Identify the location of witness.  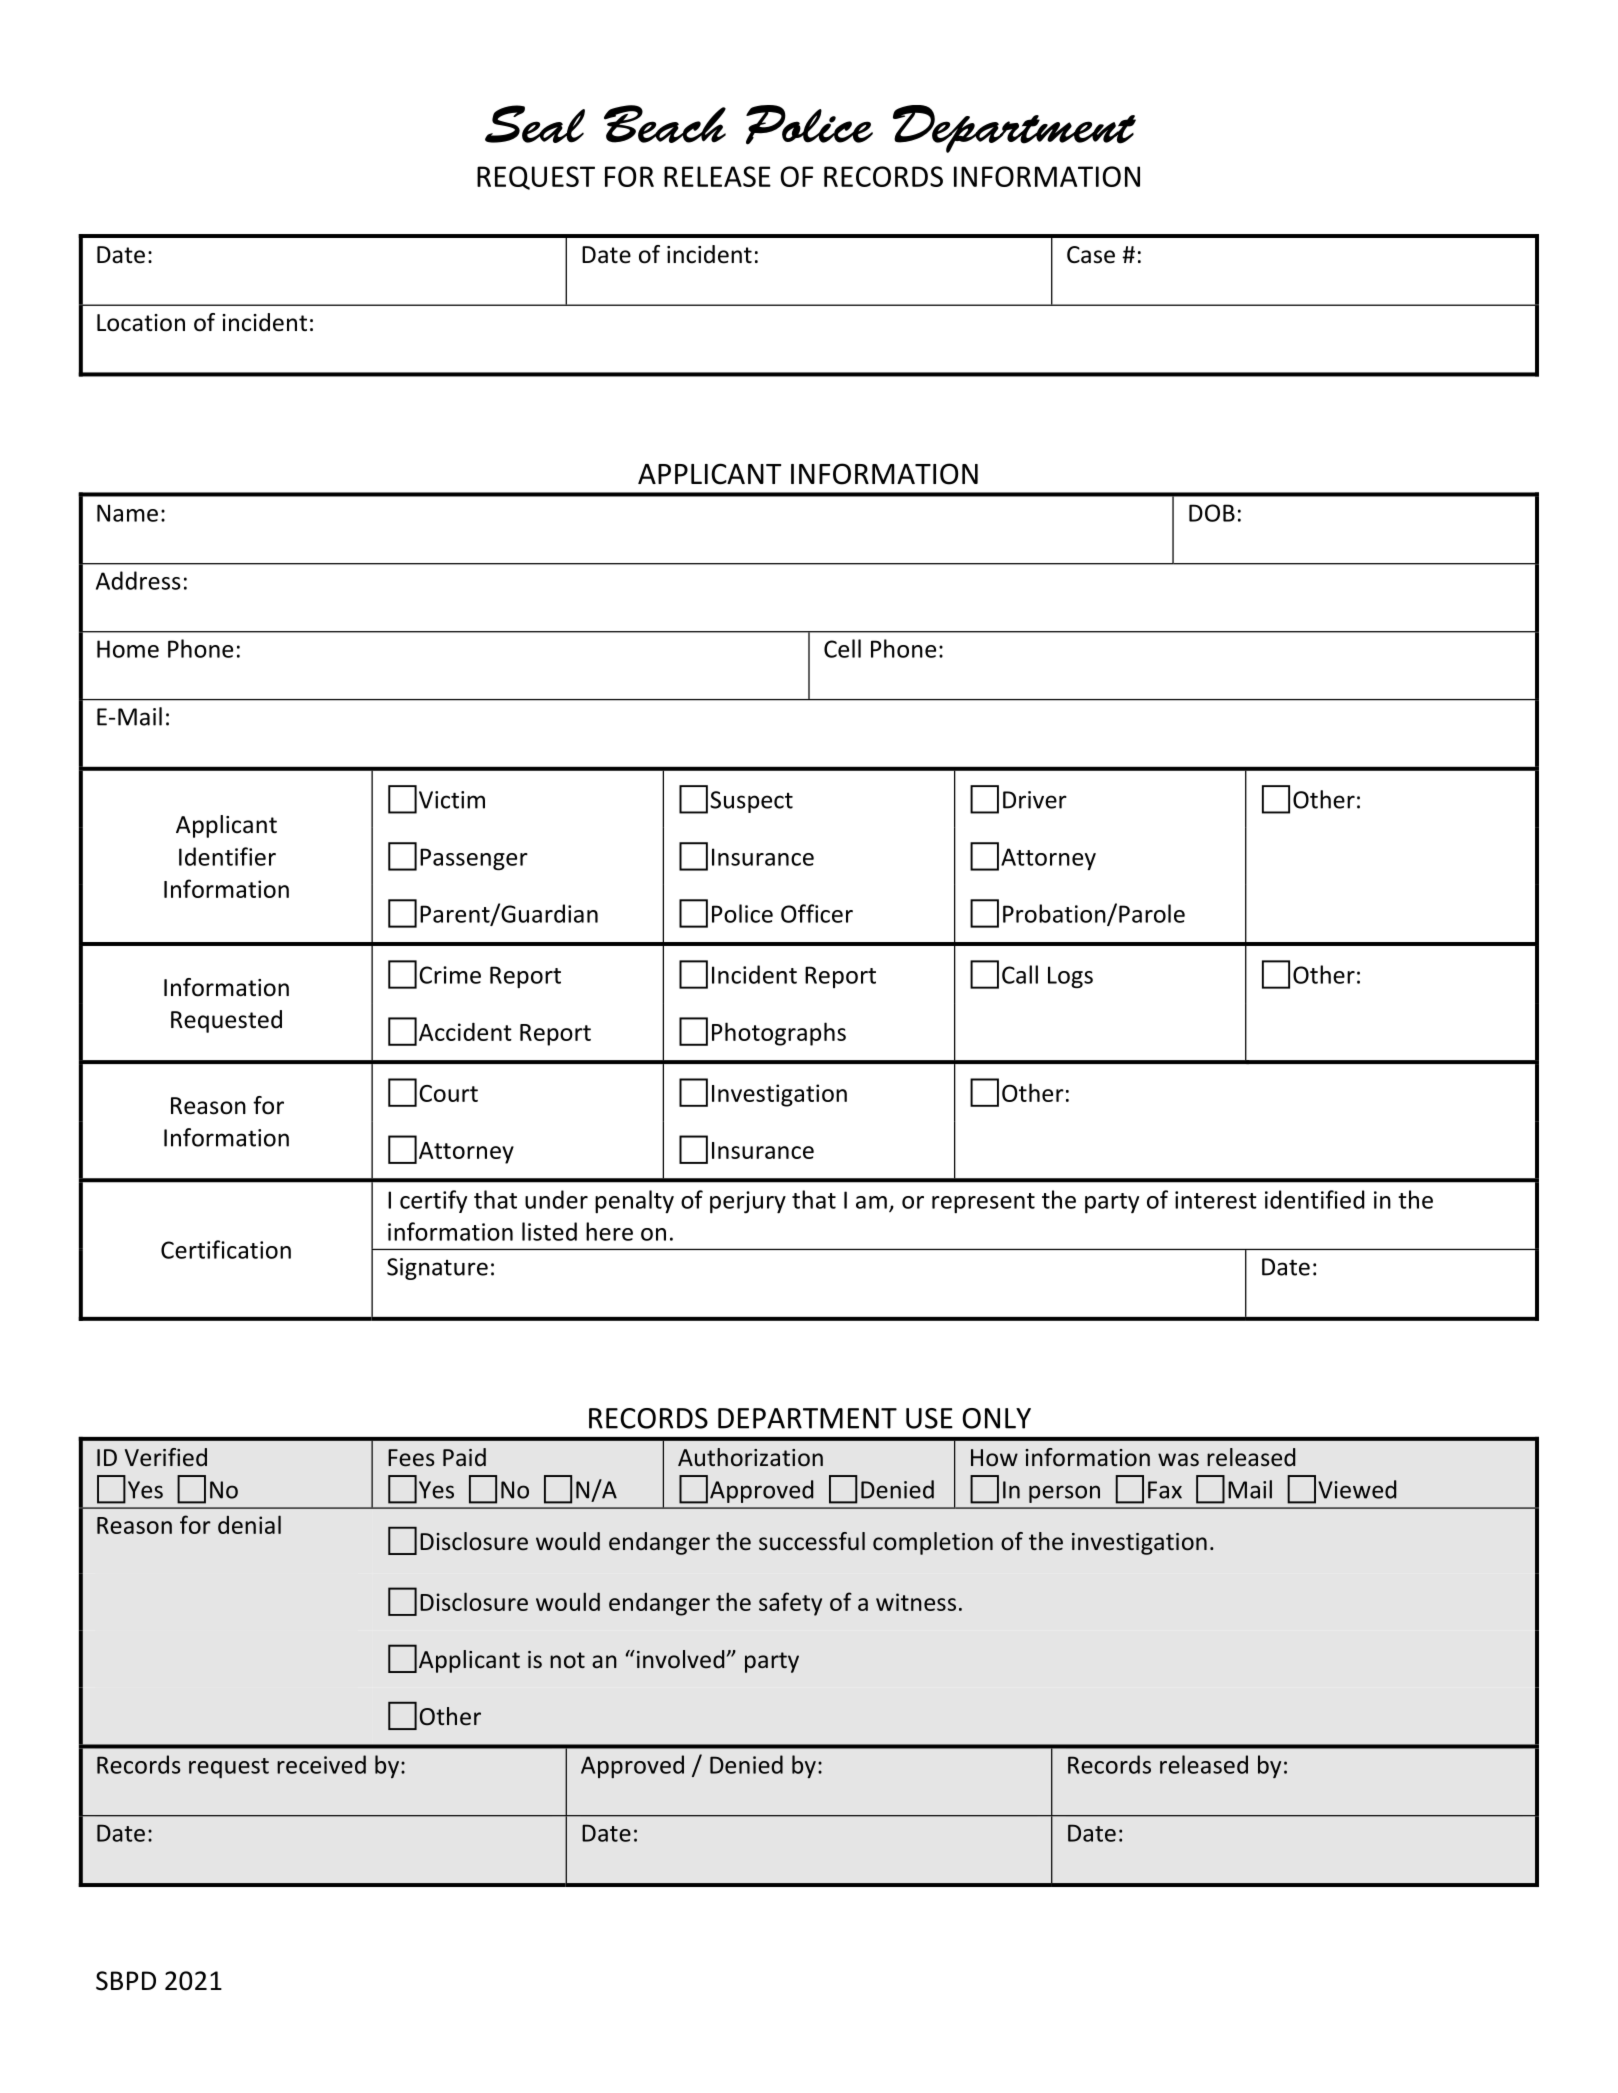
(916, 1602).
